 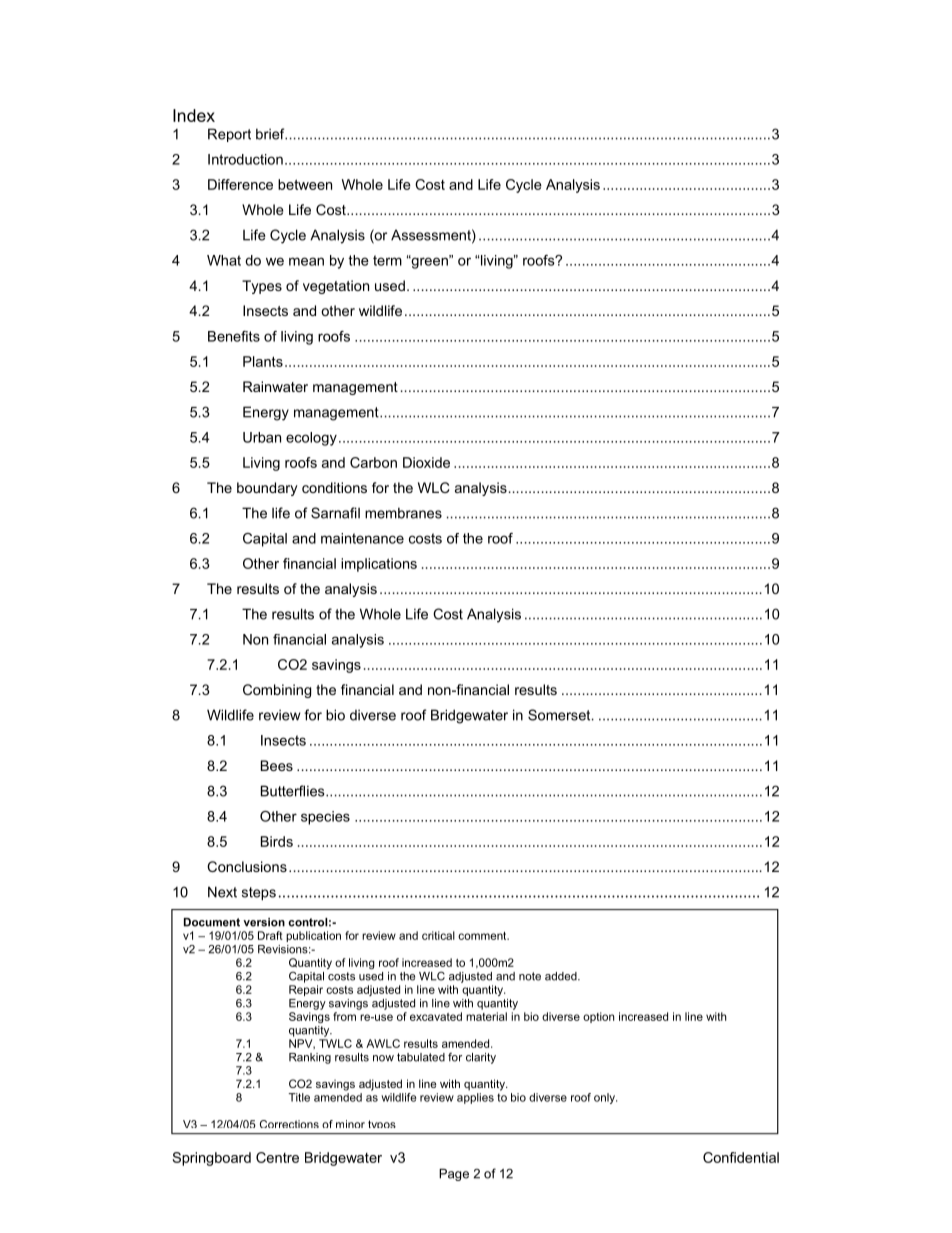 I want to click on maintenance, so click(x=362, y=538).
